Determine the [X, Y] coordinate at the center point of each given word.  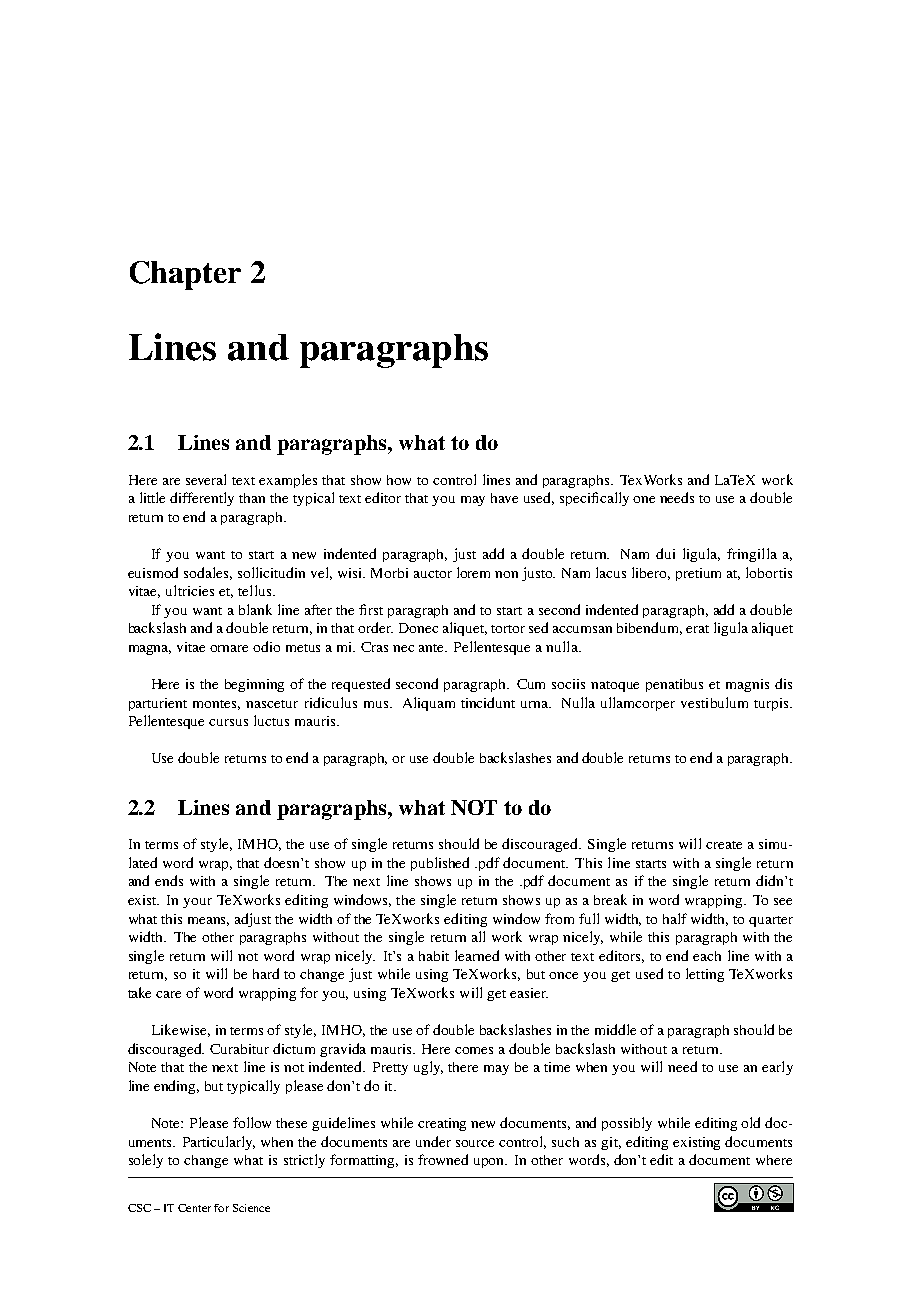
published [440, 864]
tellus [254, 590]
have [504, 498]
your [197, 903]
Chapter [185, 275]
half [675, 918]
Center [194, 1208]
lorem [473, 572]
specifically [594, 499]
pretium [698, 574]
